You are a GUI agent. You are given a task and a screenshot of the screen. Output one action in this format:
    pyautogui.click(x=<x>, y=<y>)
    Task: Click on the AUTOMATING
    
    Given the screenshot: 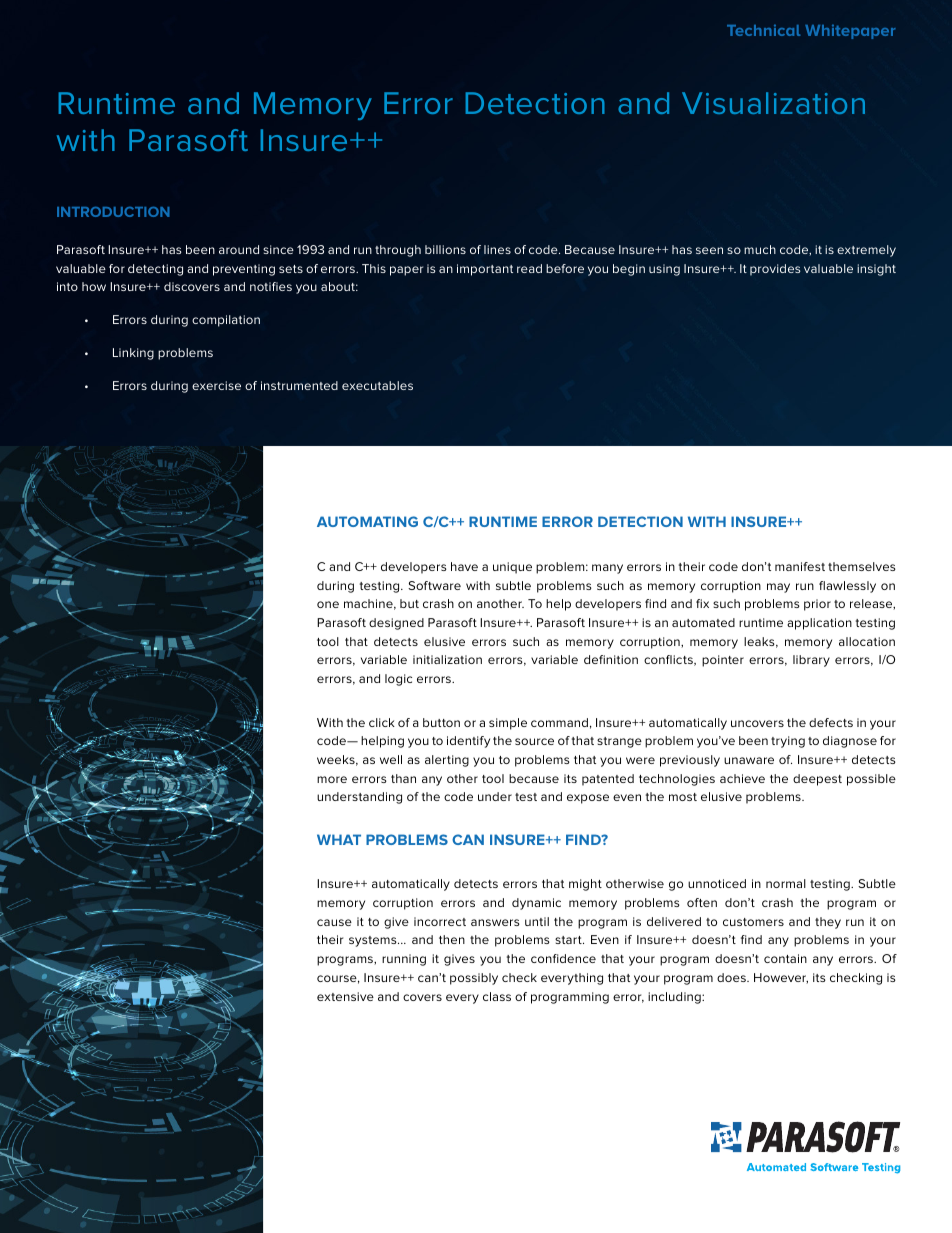 What is the action you would take?
    pyautogui.click(x=367, y=521)
